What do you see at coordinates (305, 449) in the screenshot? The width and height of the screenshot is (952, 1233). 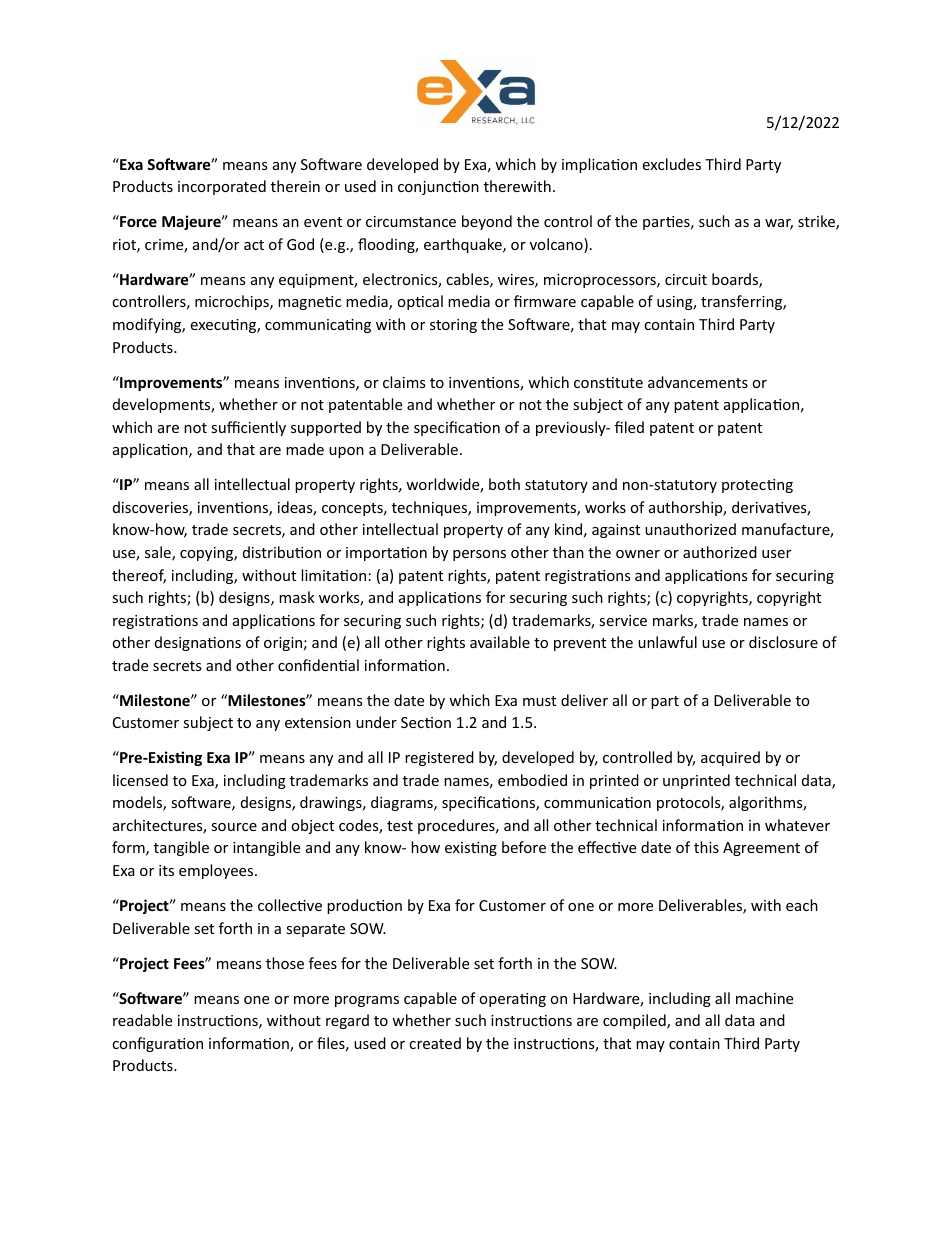 I see `made` at bounding box center [305, 449].
